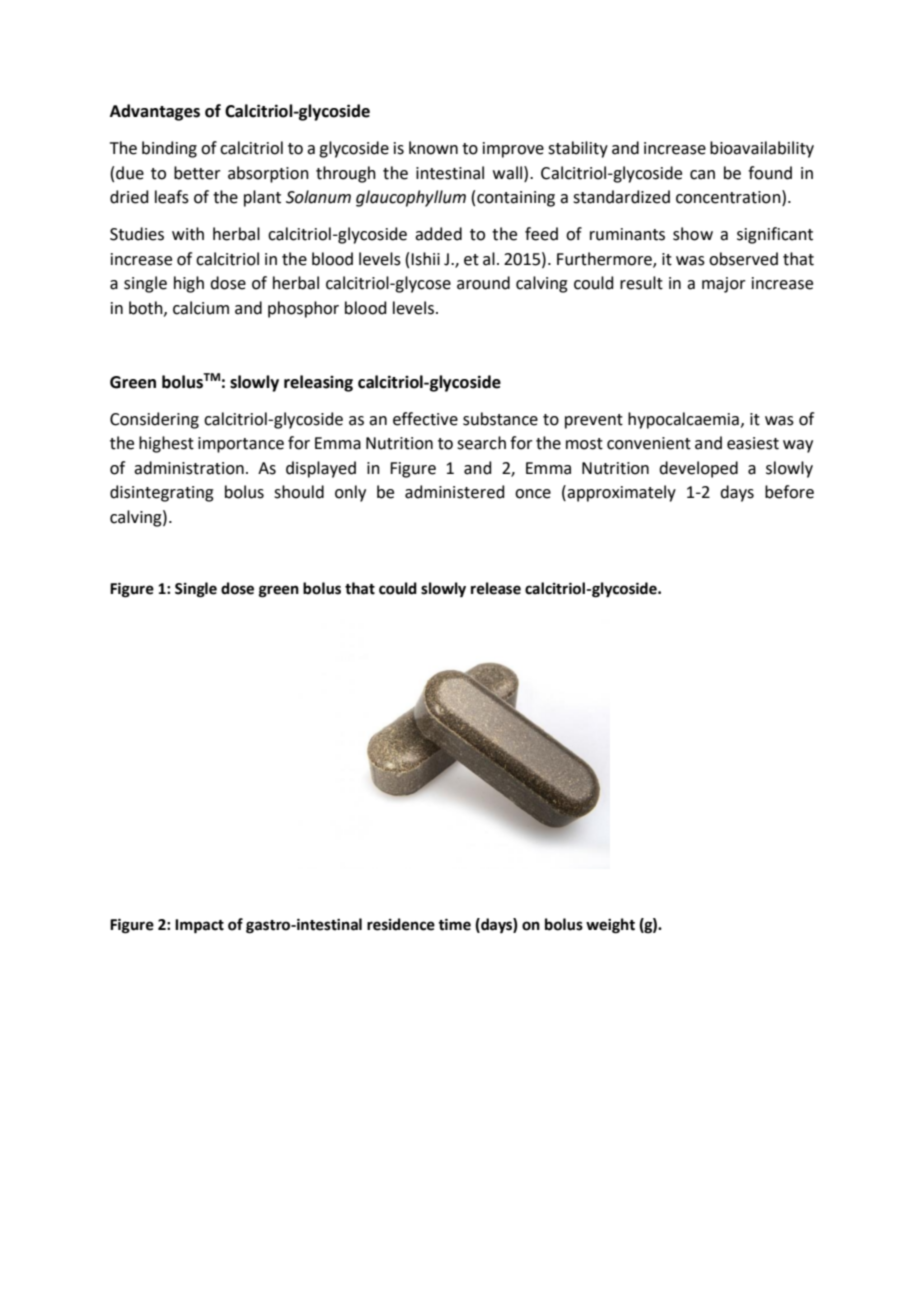 Image resolution: width=924 pixels, height=1308 pixels. I want to click on known, so click(433, 148).
